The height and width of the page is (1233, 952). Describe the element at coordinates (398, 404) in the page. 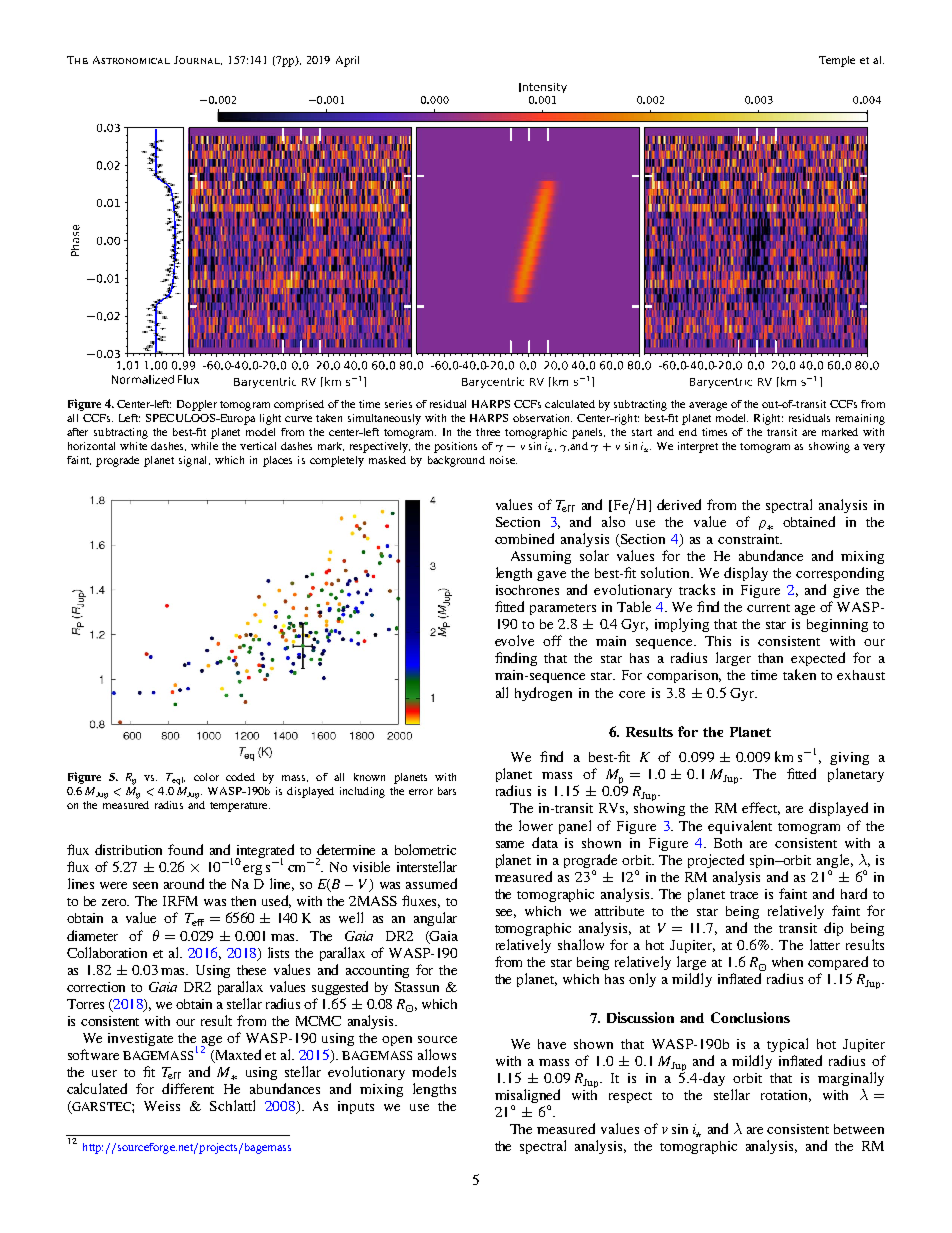

I see `series` at that location.
